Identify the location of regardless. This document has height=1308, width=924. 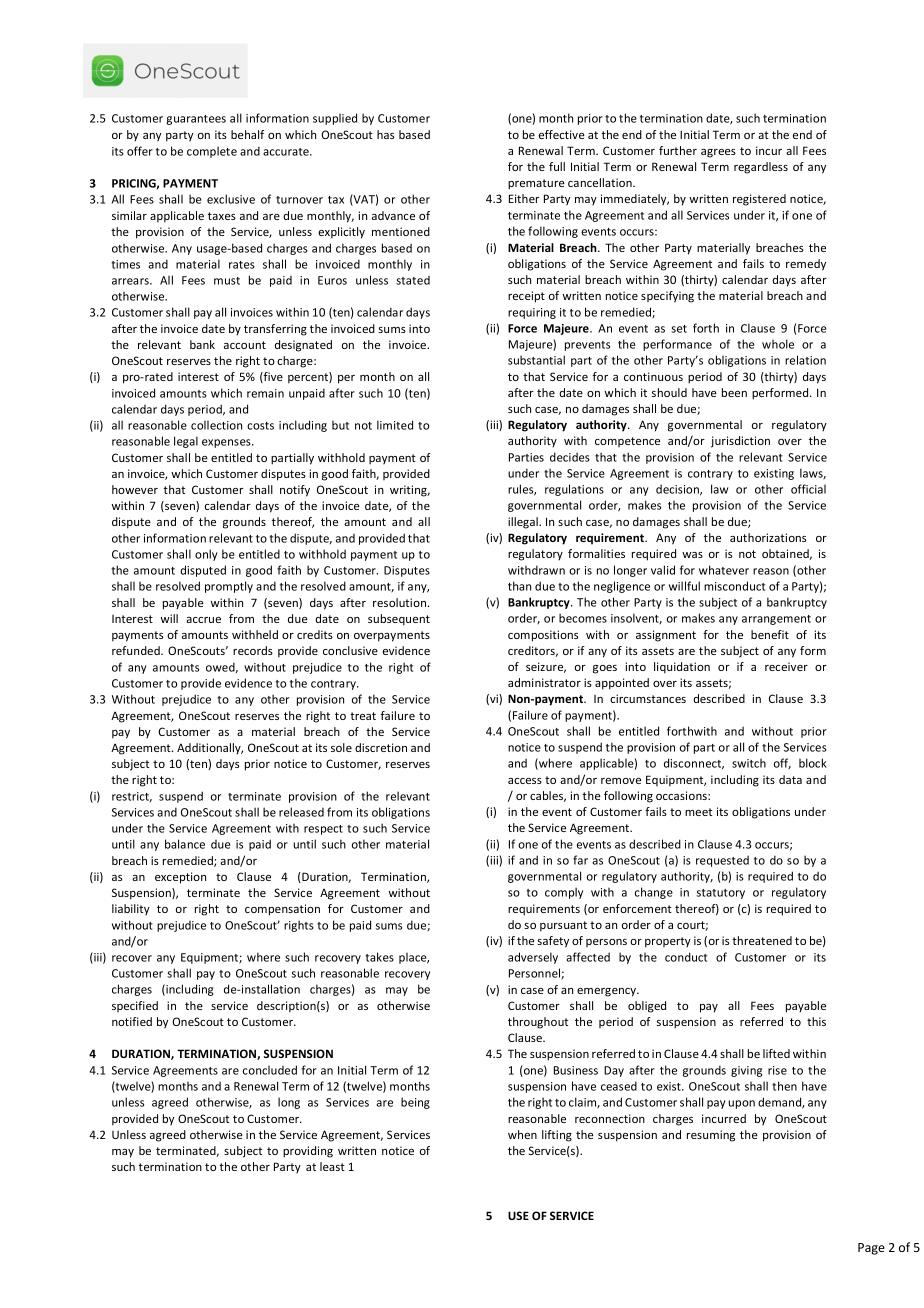
(761, 168).
